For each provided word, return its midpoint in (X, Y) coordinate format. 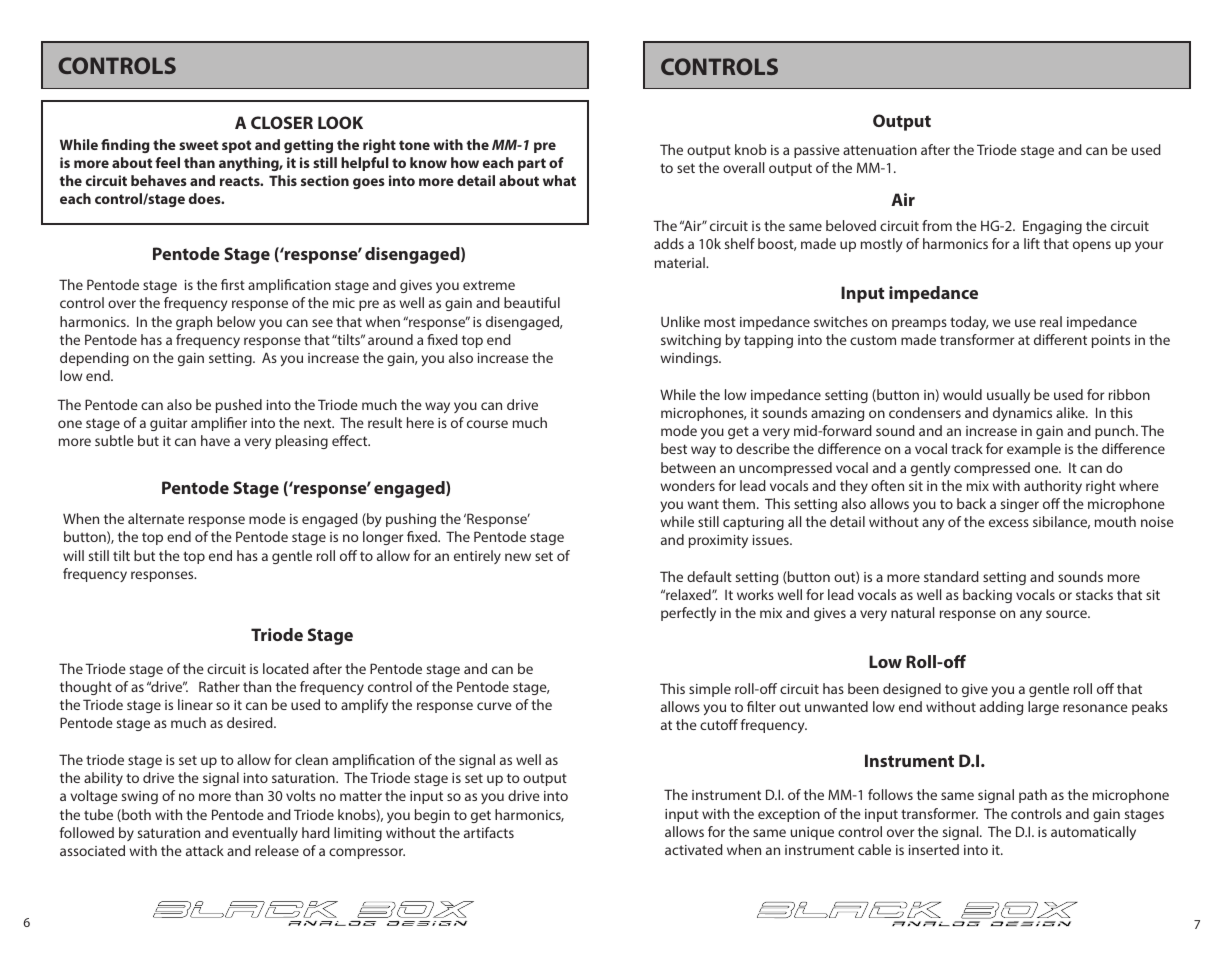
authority (1053, 487)
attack (205, 850)
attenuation (880, 150)
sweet (198, 145)
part (532, 164)
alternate (156, 518)
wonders (687, 485)
